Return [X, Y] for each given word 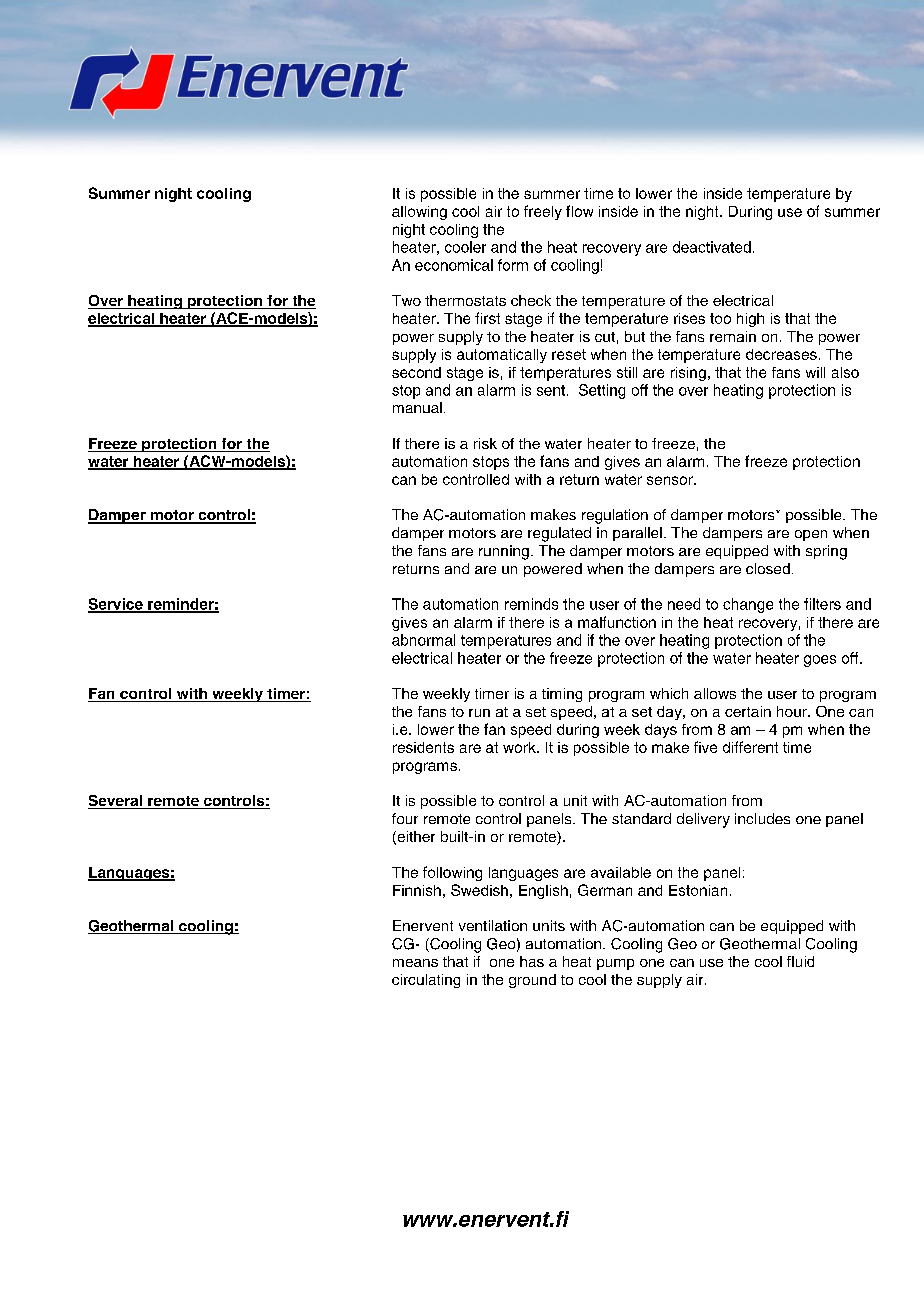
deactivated [712, 247]
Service [116, 605]
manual [417, 407]
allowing [419, 213]
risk [485, 443]
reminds [531, 604]
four [405, 818]
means [415, 963]
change [748, 605]
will [815, 372]
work [520, 747]
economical [454, 265]
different [750, 747]
